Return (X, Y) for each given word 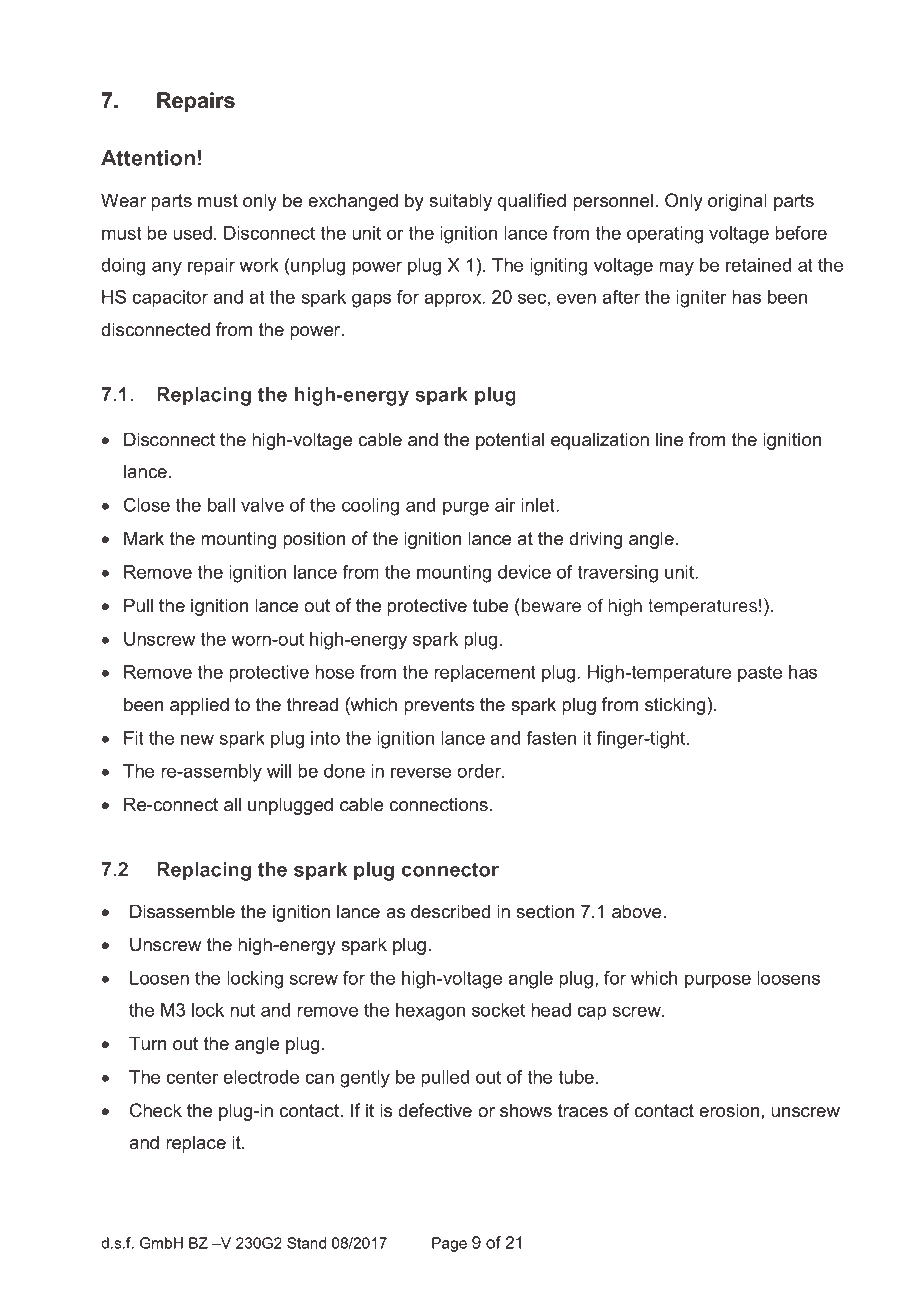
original (737, 202)
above (638, 911)
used (192, 233)
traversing (618, 574)
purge (466, 508)
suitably (460, 202)
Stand (306, 1243)
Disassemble (182, 911)
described (450, 911)
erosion (730, 1110)
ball (221, 505)
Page (449, 1244)
